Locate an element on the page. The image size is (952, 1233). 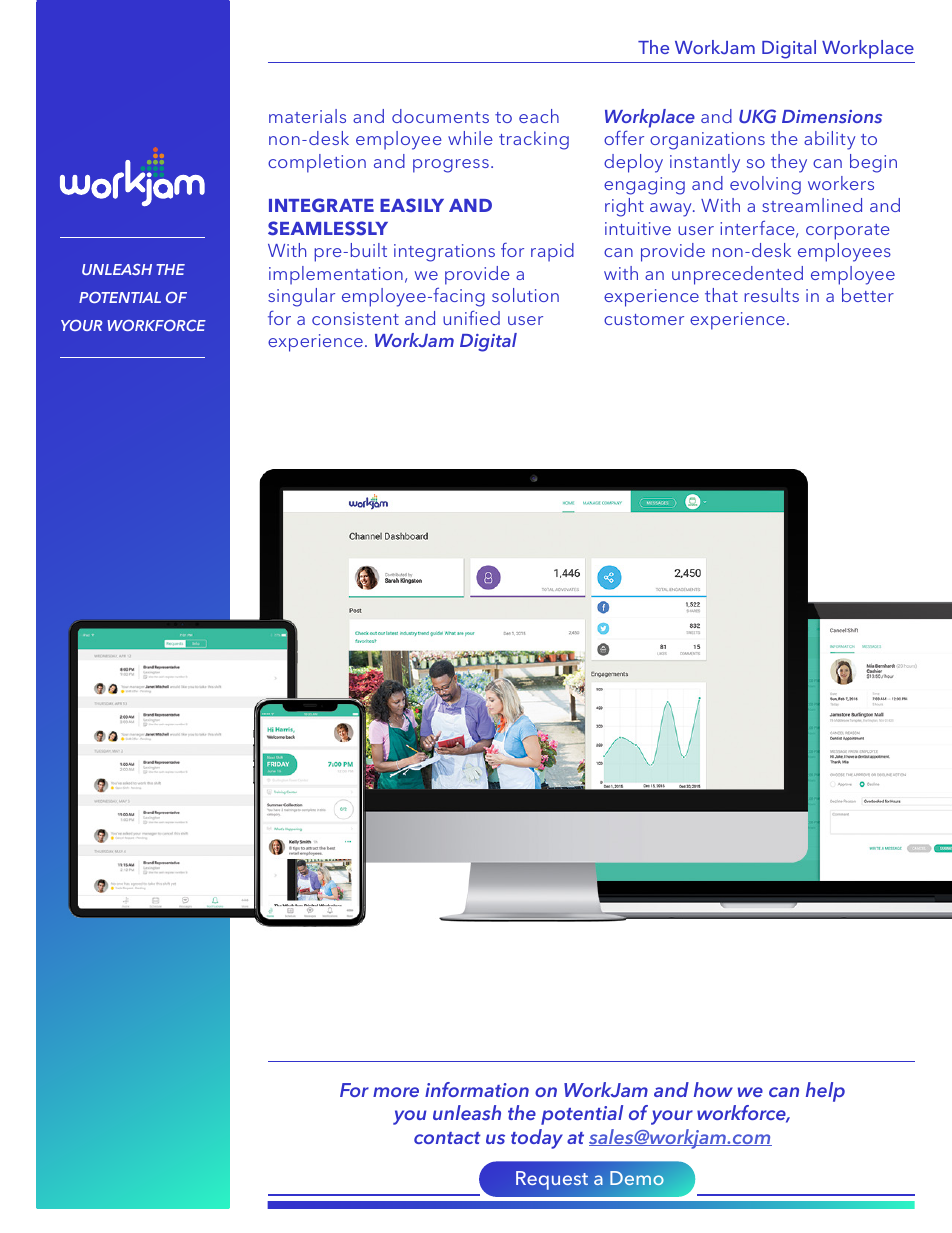
consistent is located at coordinates (355, 318).
